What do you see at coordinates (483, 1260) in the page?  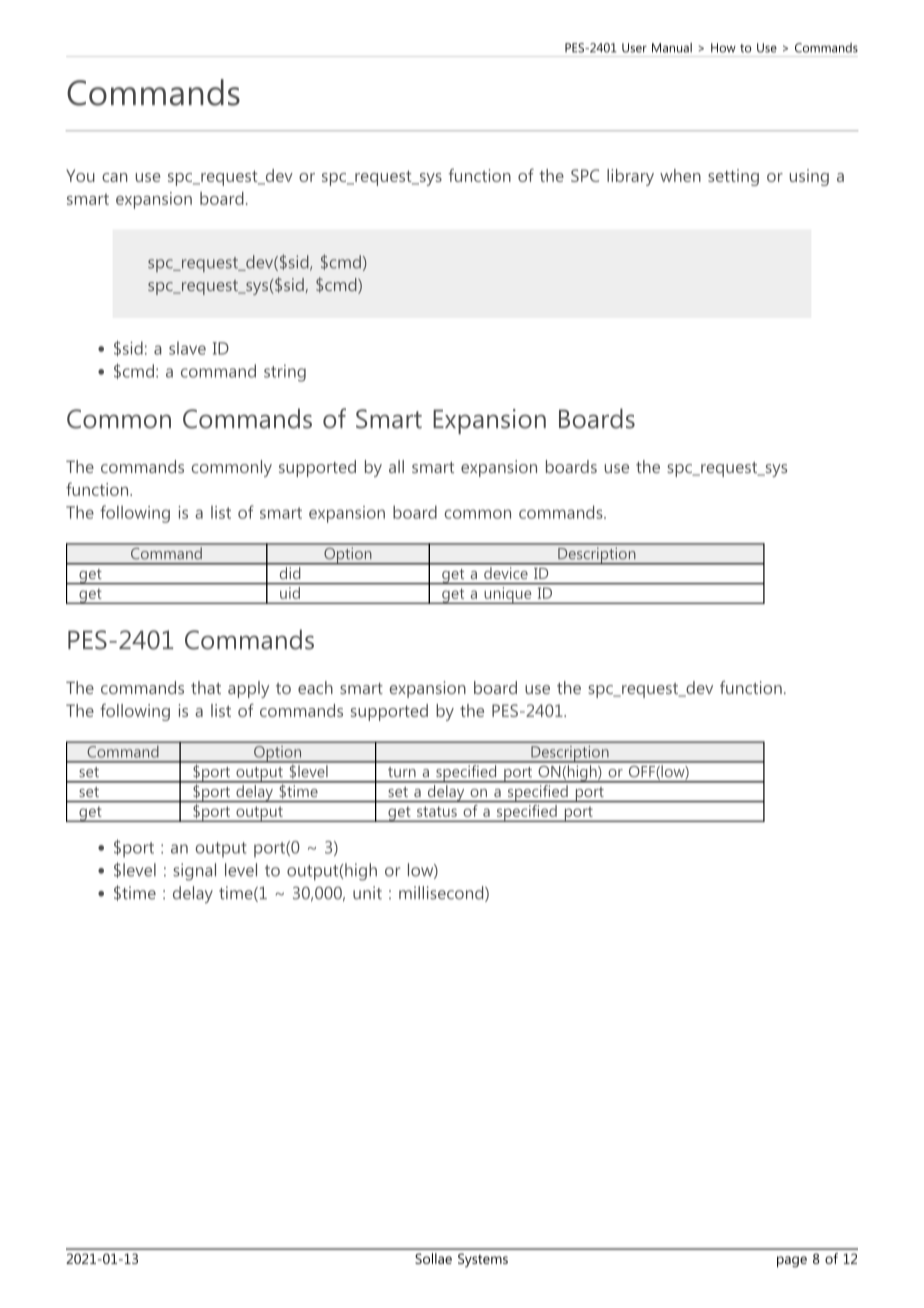 I see `Systems` at bounding box center [483, 1260].
